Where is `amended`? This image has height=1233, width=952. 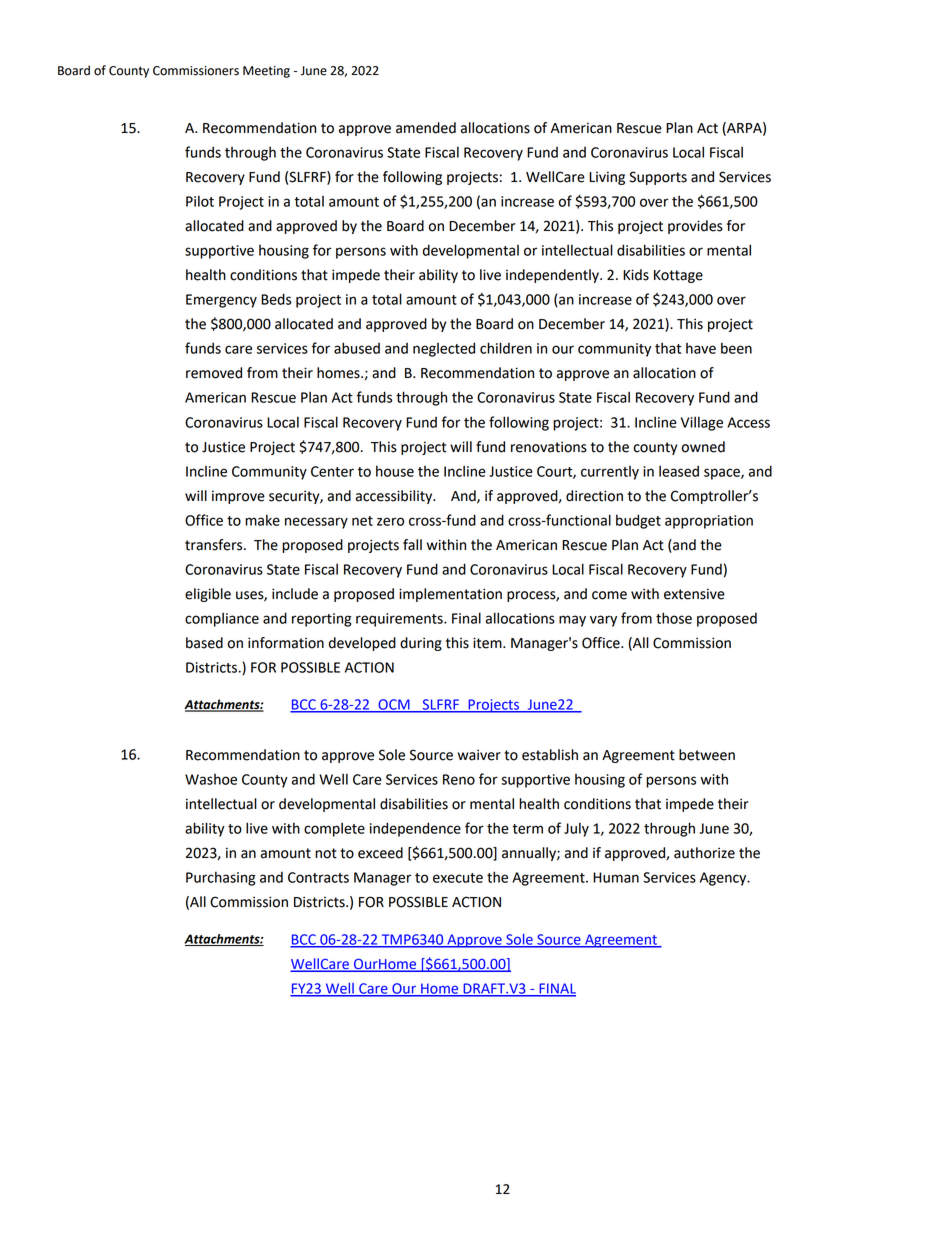
amended is located at coordinates (426, 128).
